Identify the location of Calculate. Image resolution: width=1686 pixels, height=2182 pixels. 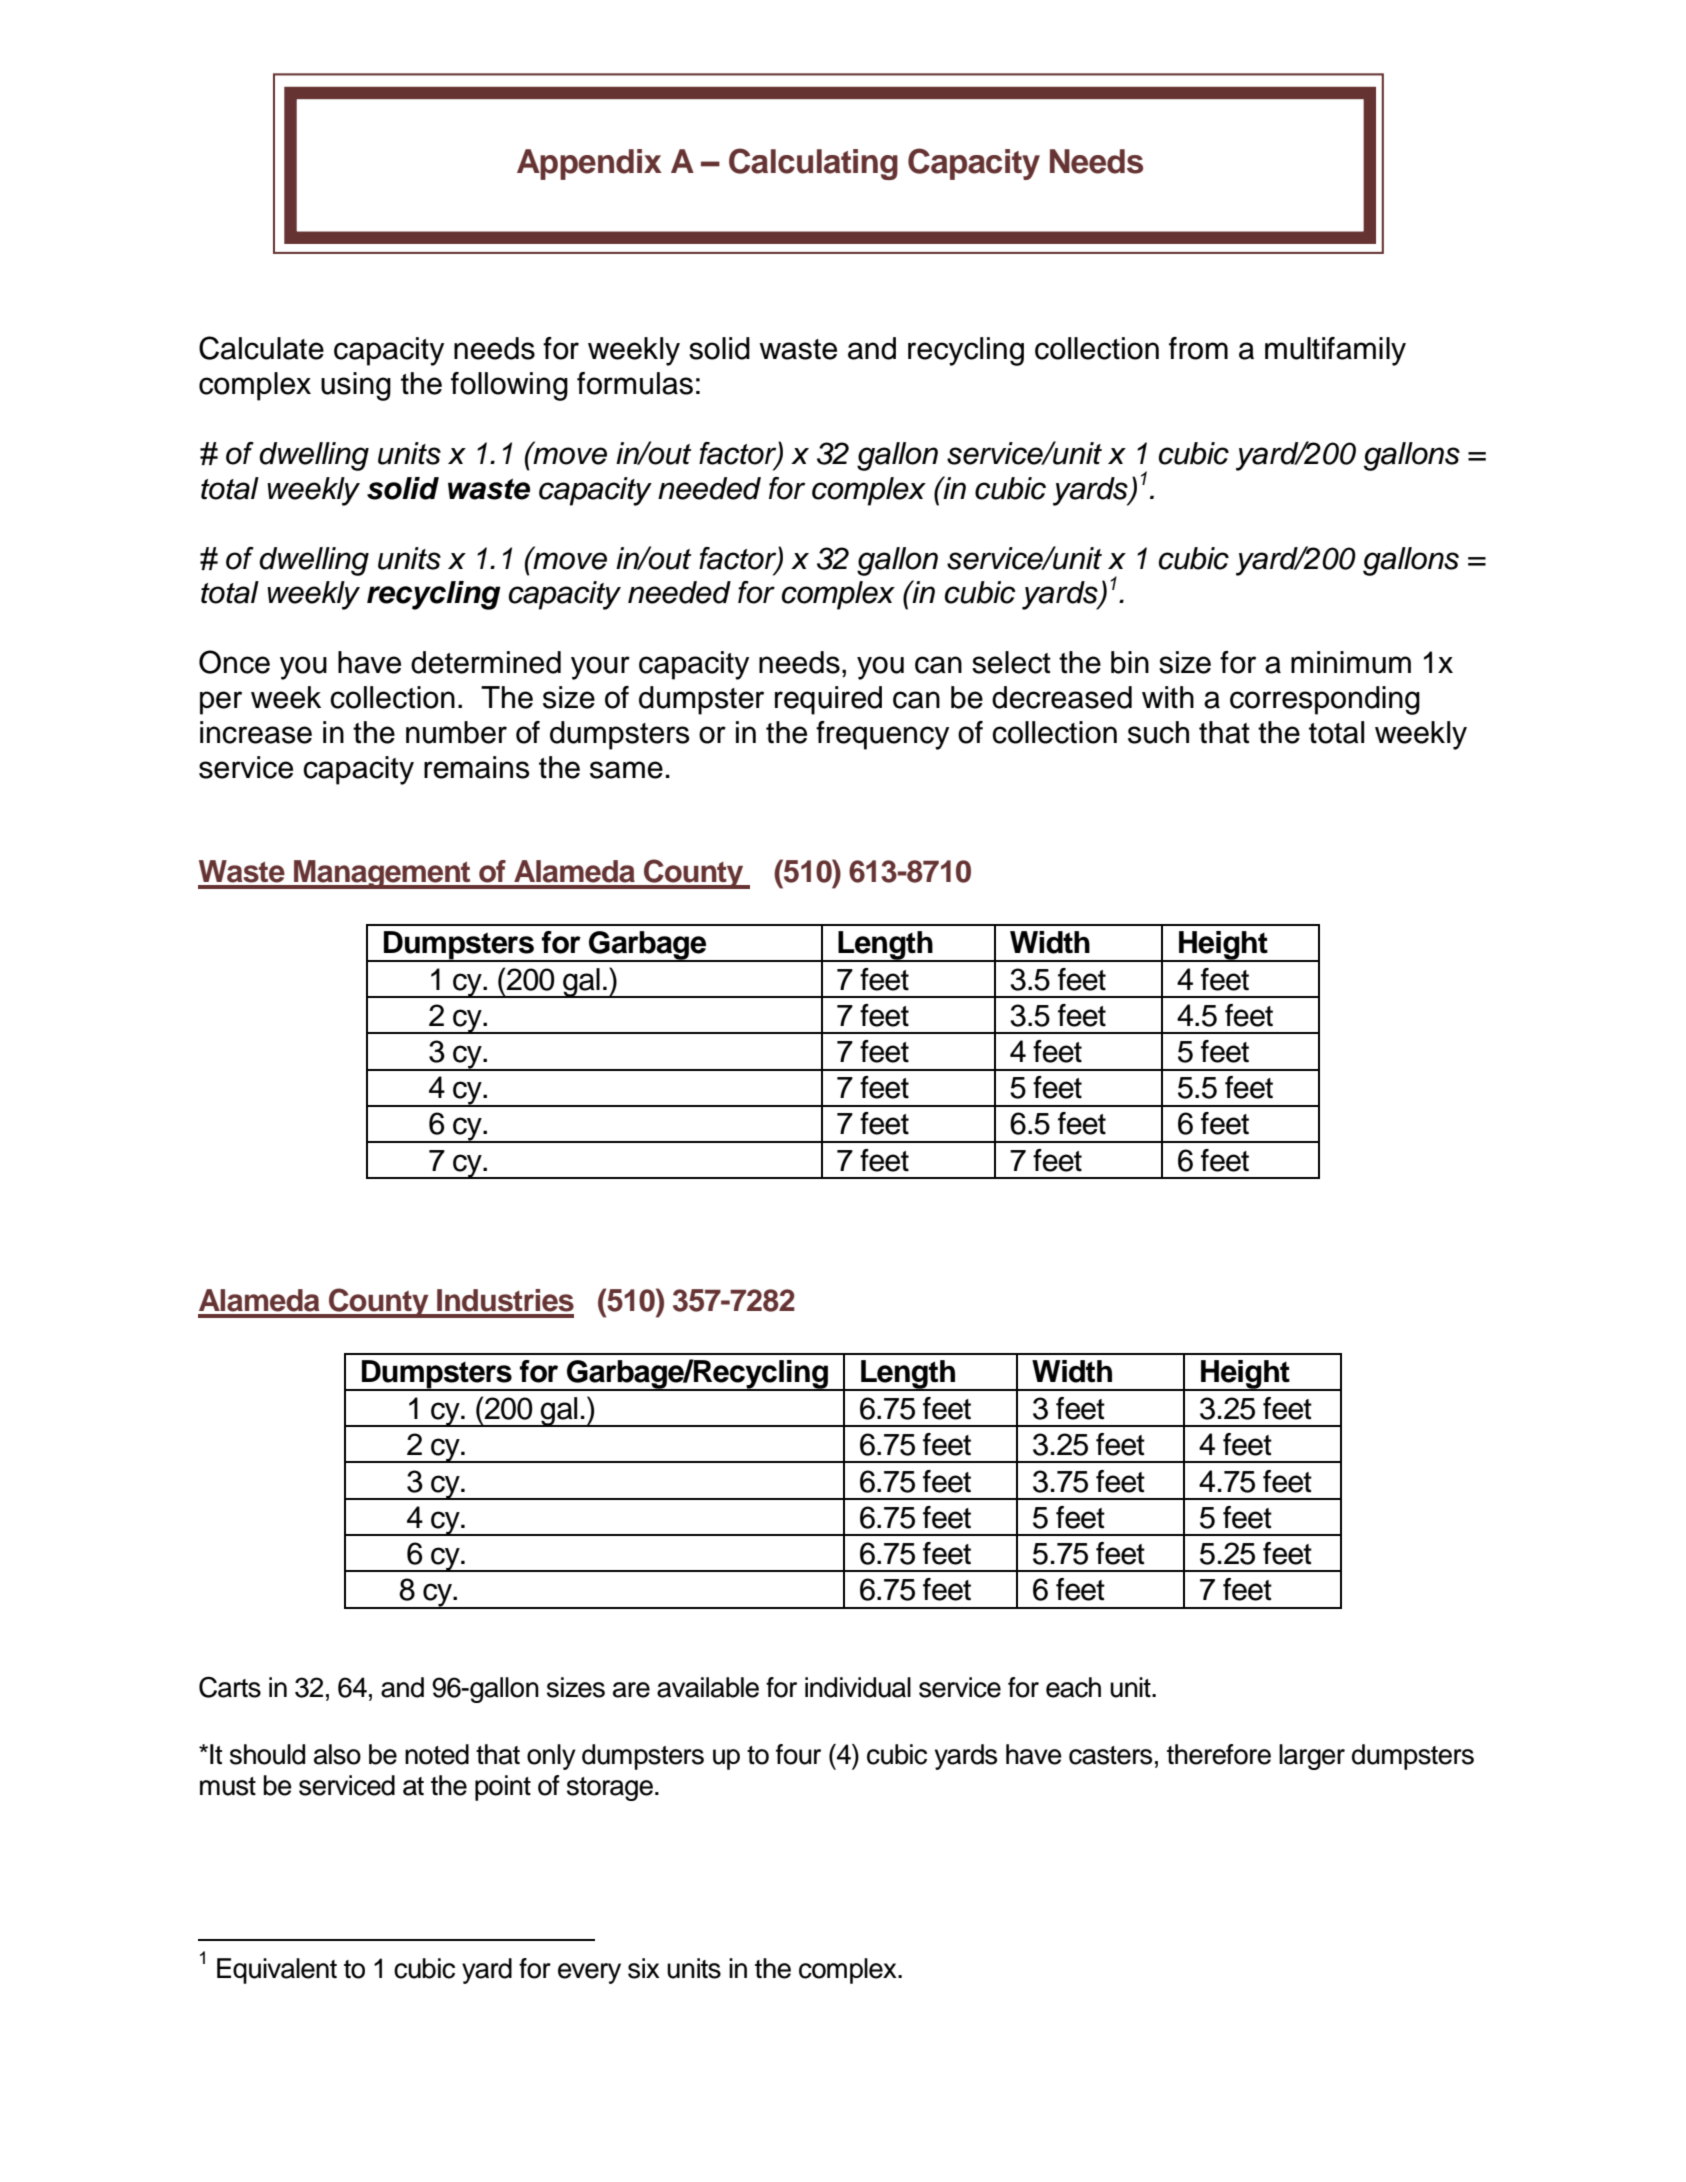
(261, 348).
